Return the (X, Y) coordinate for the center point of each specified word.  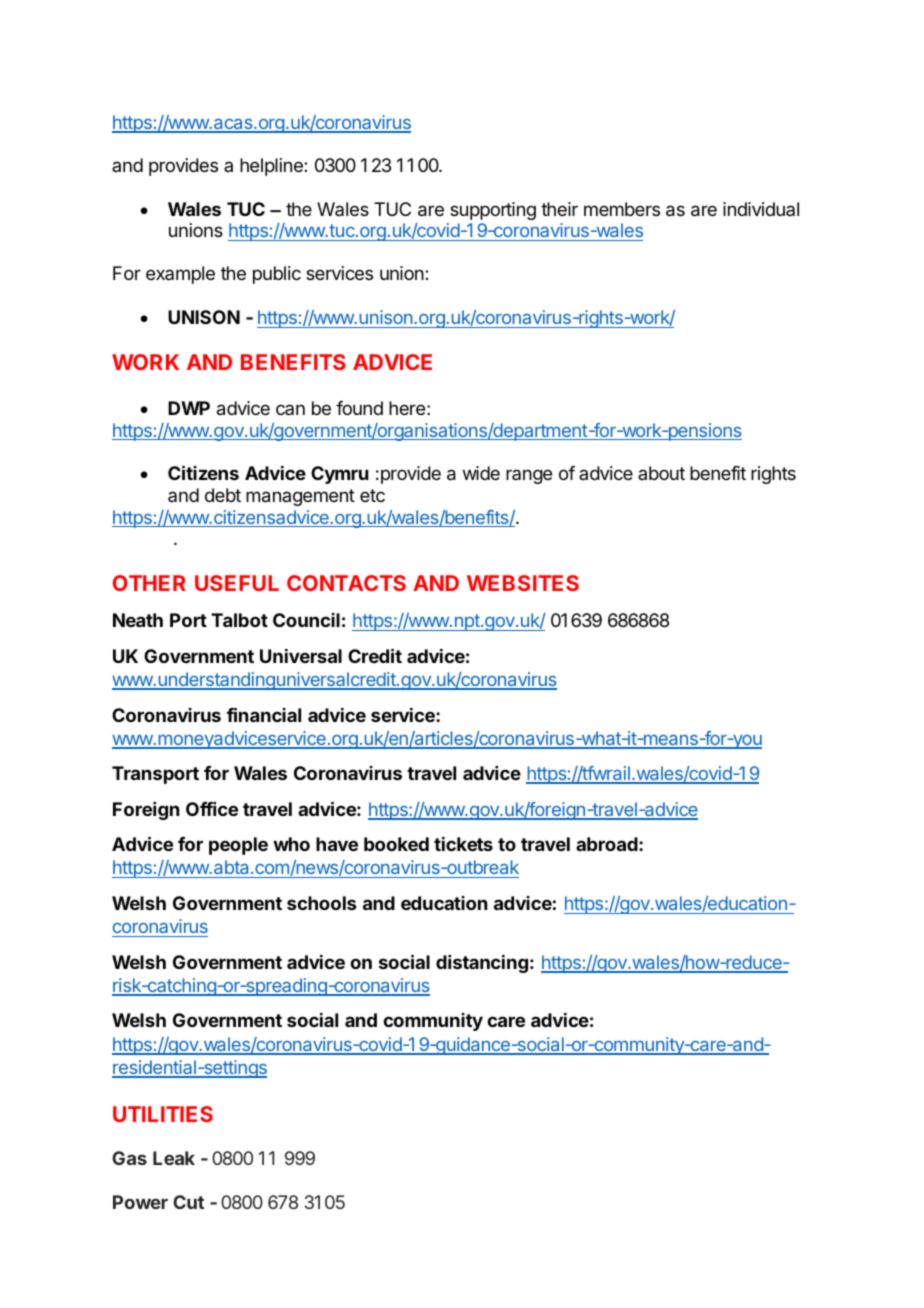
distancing (482, 964)
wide (481, 473)
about (661, 473)
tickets (463, 844)
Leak (174, 1158)
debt (223, 495)
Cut (188, 1202)
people (238, 846)
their (559, 209)
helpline (272, 167)
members (622, 209)
